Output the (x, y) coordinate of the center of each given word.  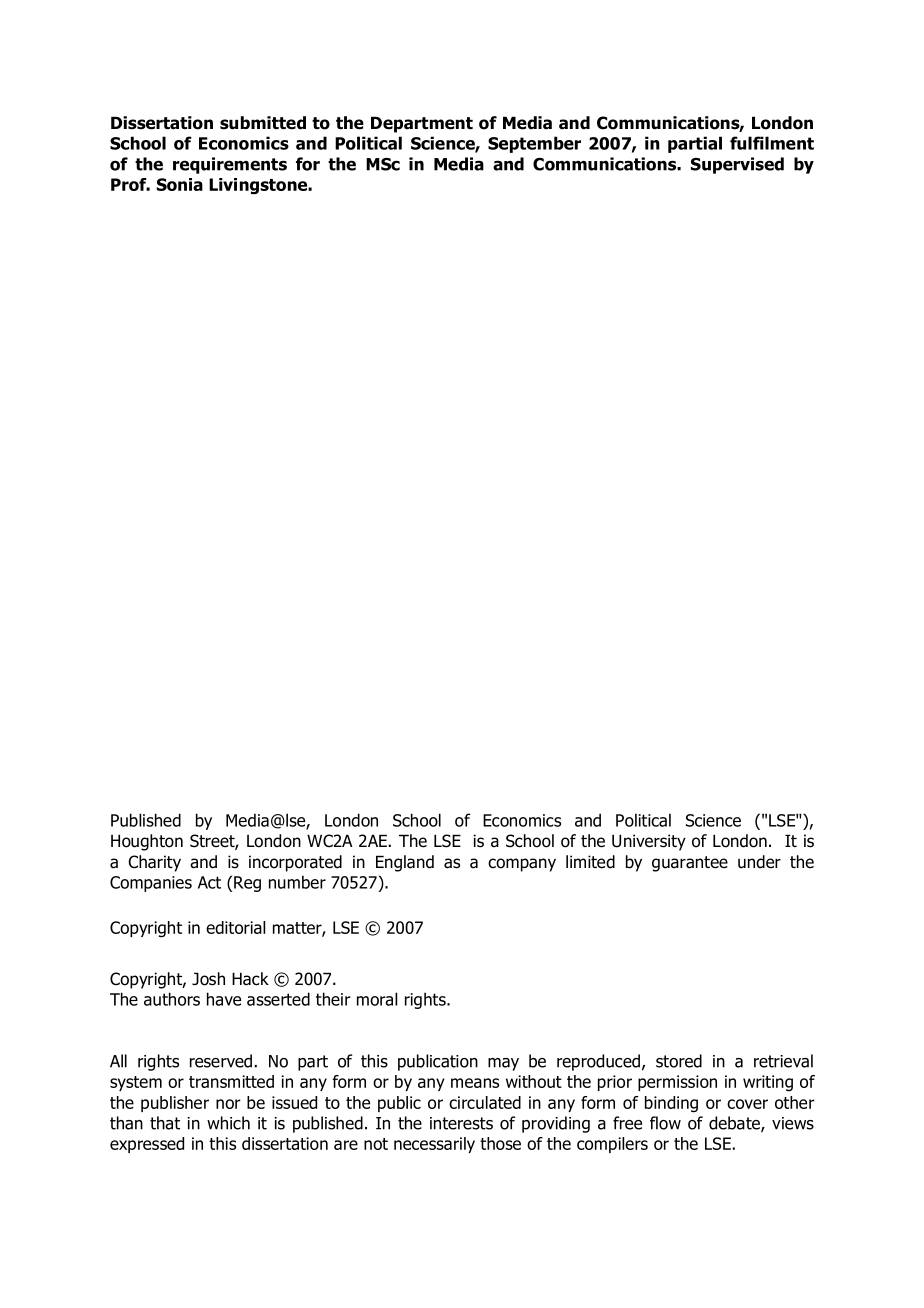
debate (735, 1124)
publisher (175, 1104)
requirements (230, 165)
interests (461, 1123)
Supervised (737, 165)
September (534, 144)
